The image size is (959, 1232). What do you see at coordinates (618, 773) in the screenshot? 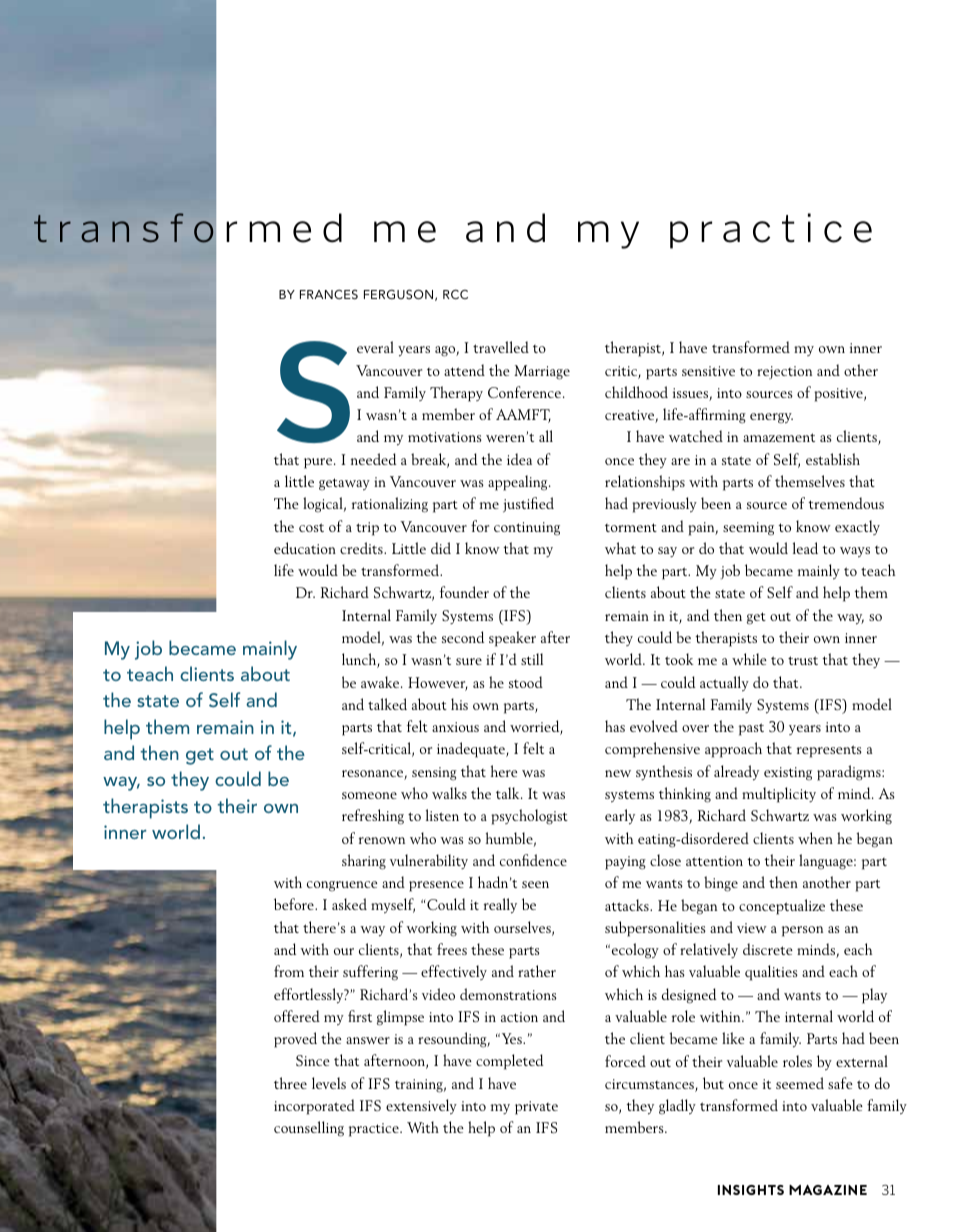
I see `new` at bounding box center [618, 773].
